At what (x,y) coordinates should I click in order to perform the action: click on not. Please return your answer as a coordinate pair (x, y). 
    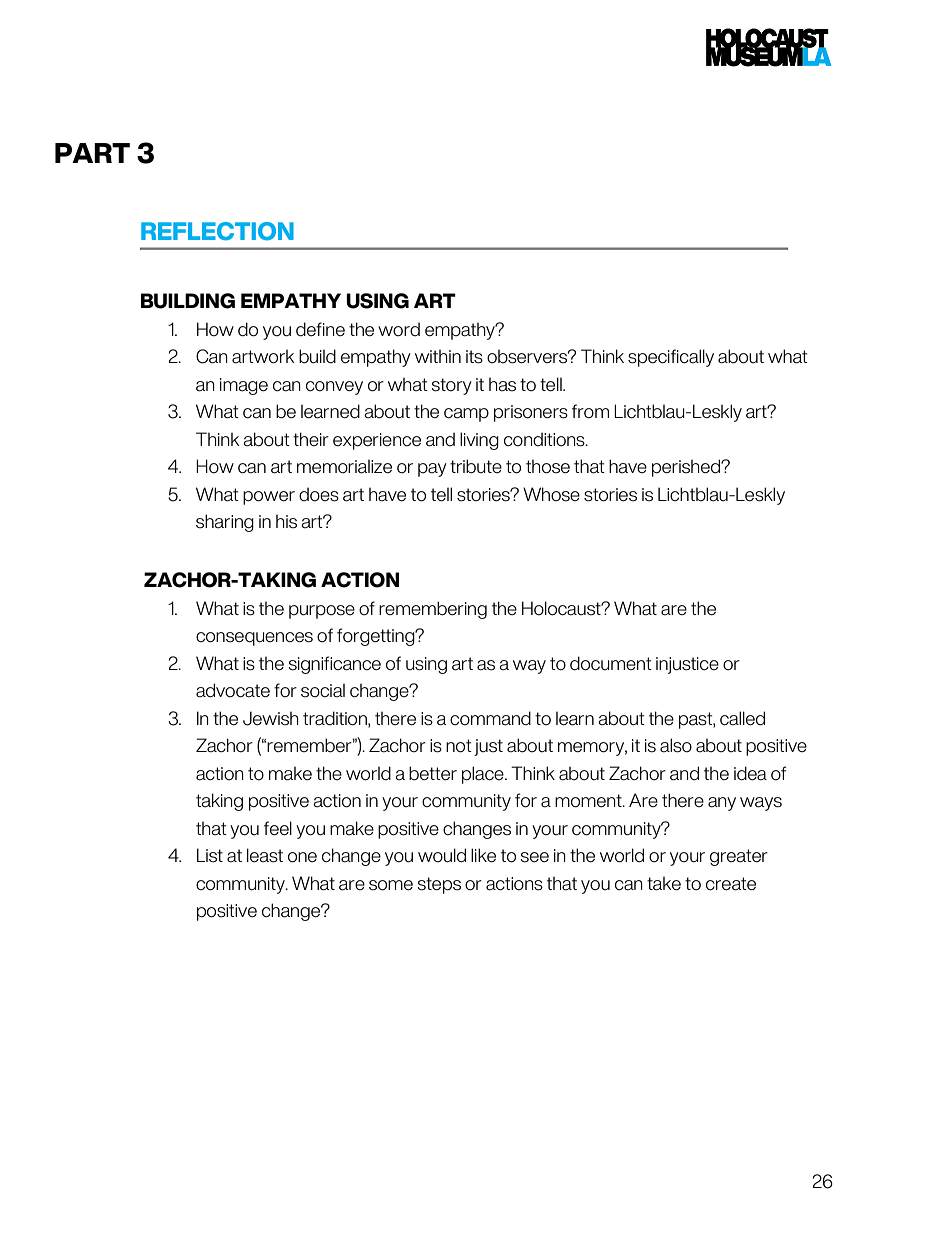
    Looking at the image, I should click on (459, 746).
